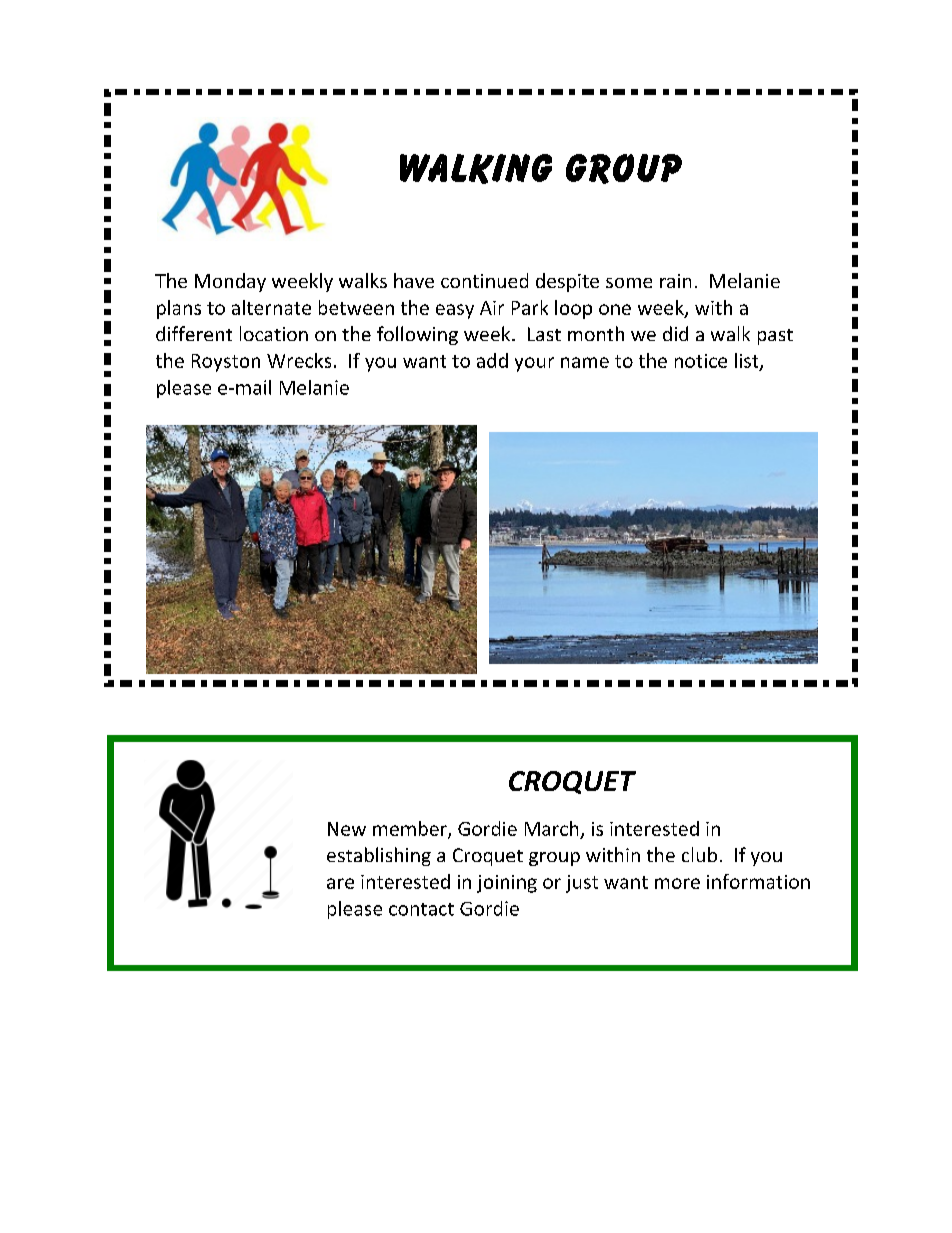 This screenshot has width=952, height=1233. Describe the element at coordinates (675, 281) in the screenshot. I see `rain` at that location.
